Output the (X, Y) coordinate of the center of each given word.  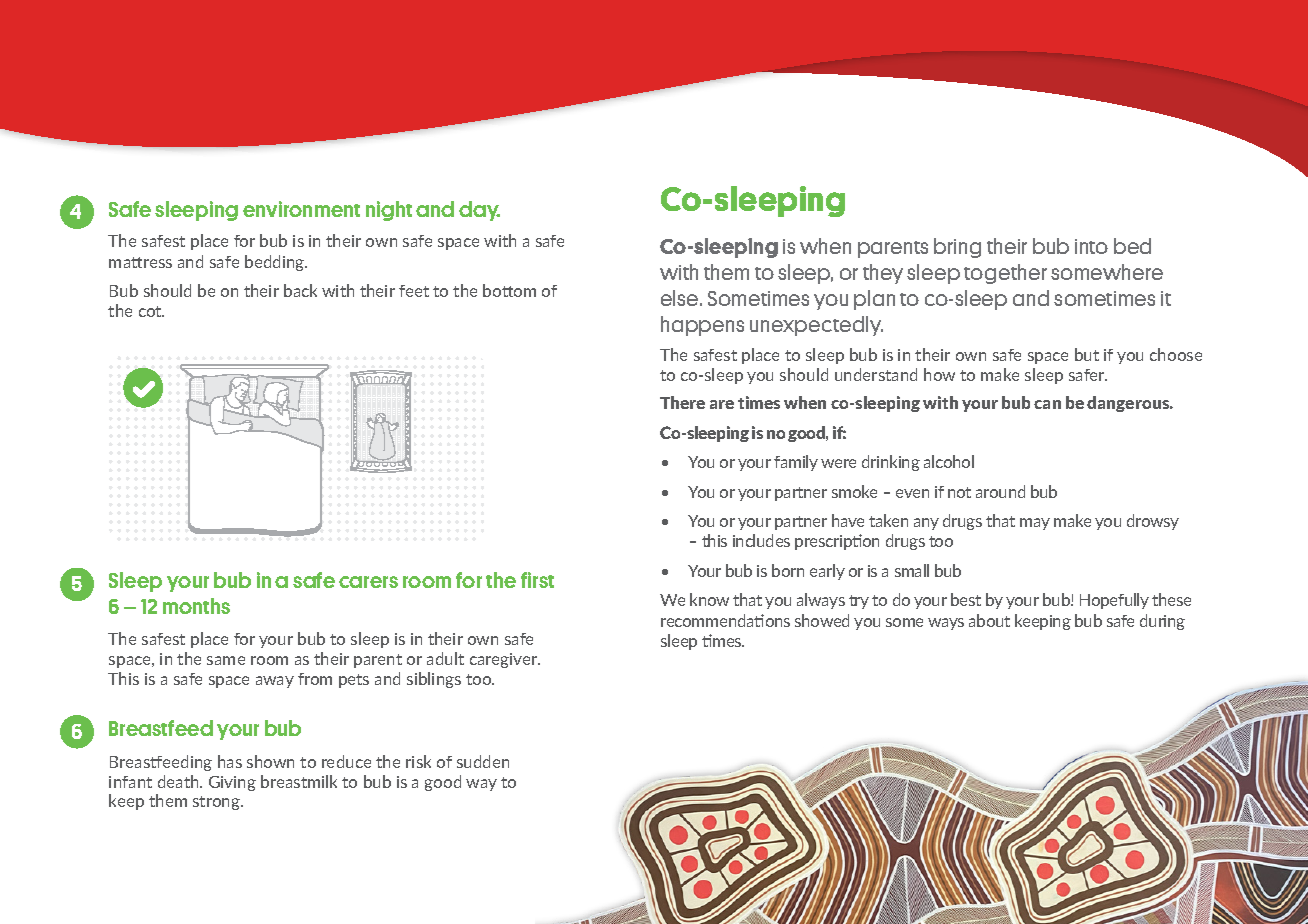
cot (151, 311)
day (479, 211)
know (709, 599)
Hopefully (1114, 601)
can (1047, 404)
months (196, 606)
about (989, 620)
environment (301, 209)
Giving (232, 783)
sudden (483, 761)
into (1091, 246)
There (682, 402)
